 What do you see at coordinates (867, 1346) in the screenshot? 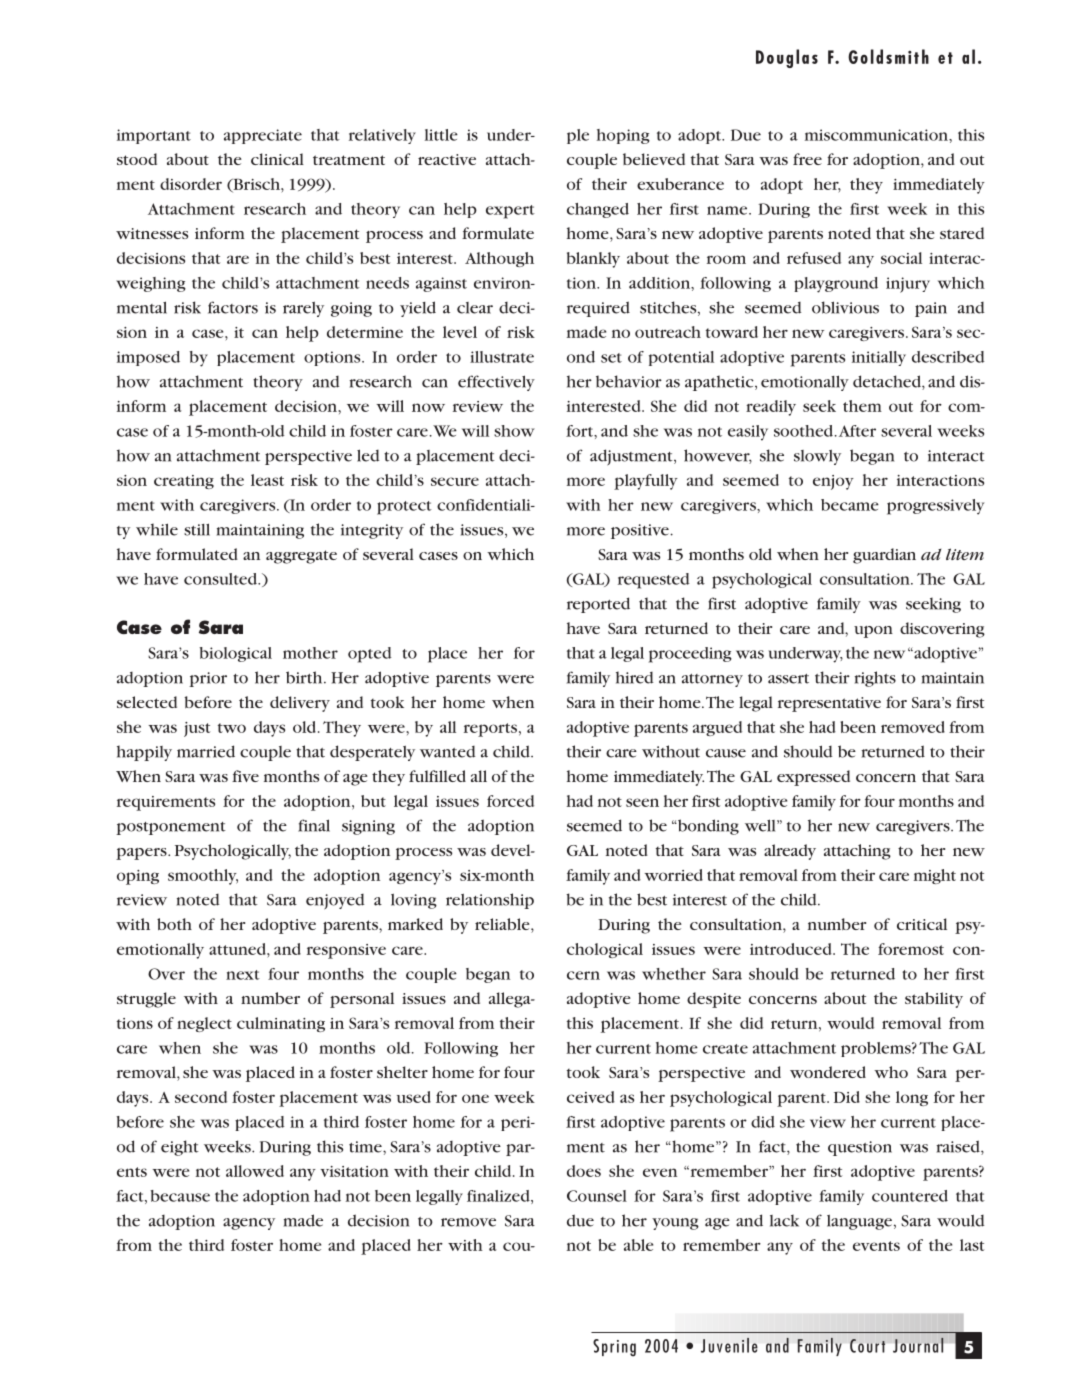
I see `Court` at bounding box center [867, 1346].
